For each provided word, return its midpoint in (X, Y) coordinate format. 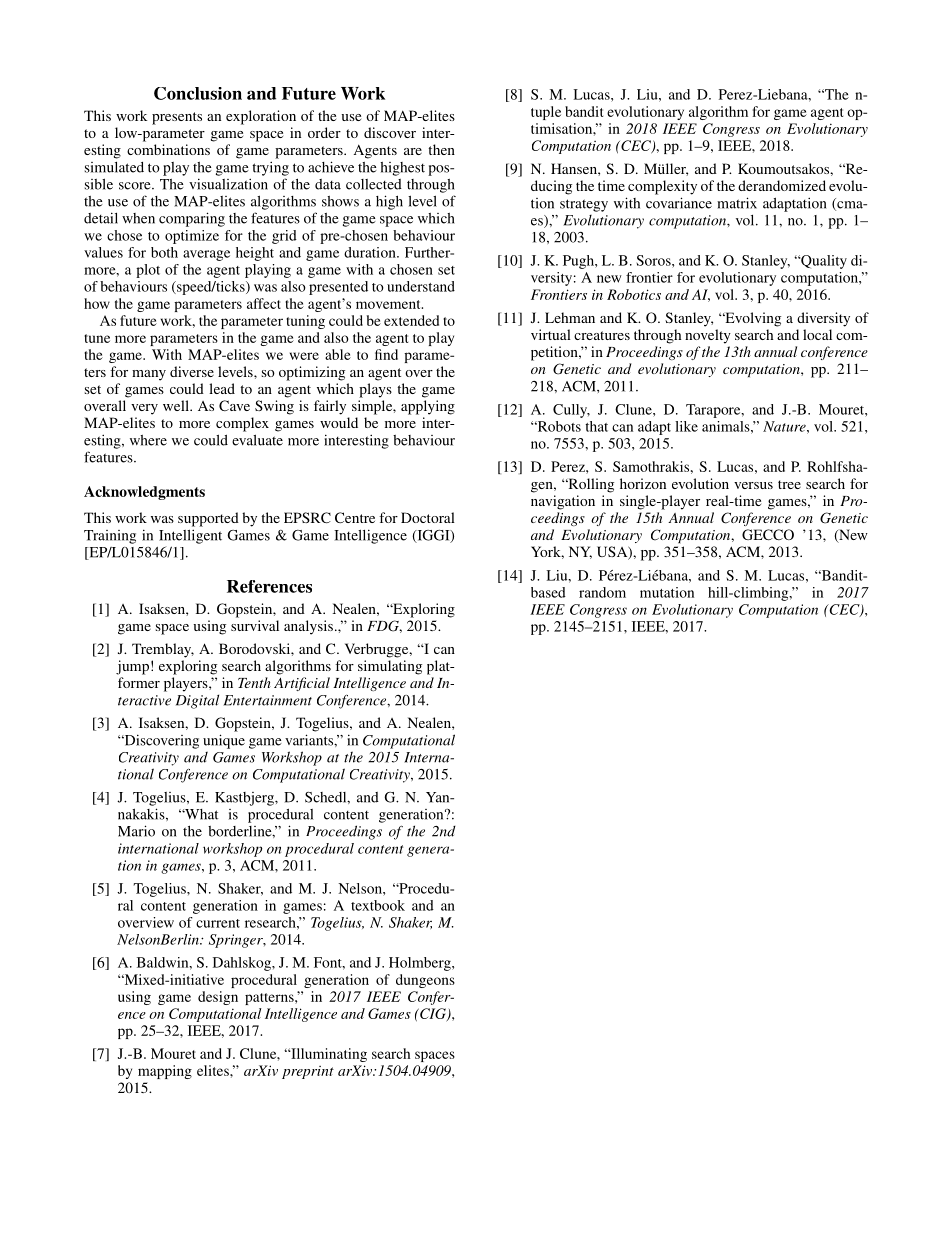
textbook (378, 905)
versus (753, 485)
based (548, 592)
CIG (433, 1014)
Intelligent (190, 536)
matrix (737, 203)
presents (177, 118)
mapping (165, 1072)
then (441, 149)
